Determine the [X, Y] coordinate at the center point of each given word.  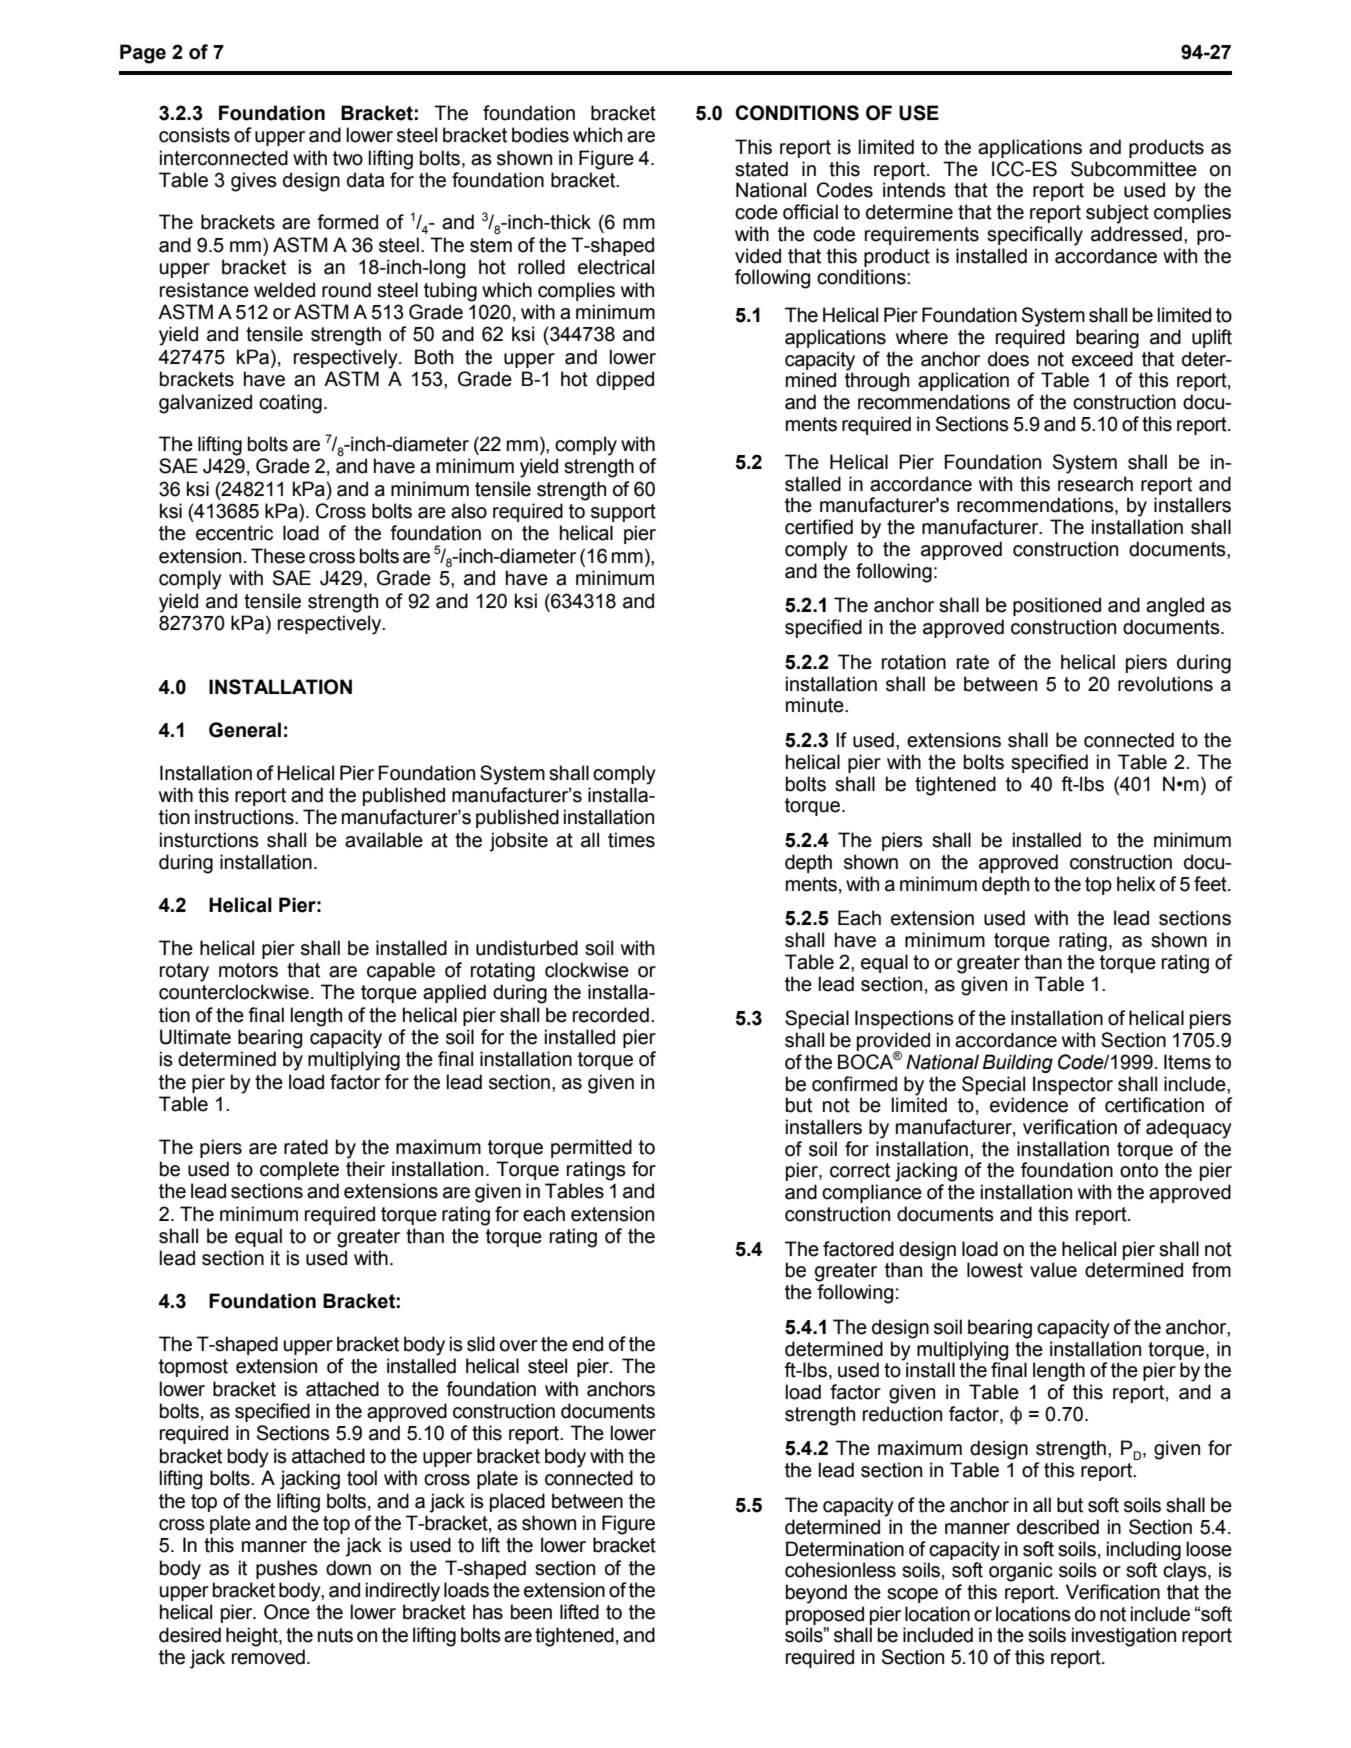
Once [287, 1612]
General [245, 730]
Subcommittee [1134, 169]
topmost [193, 1368]
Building [1018, 1063]
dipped [625, 380]
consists [194, 135]
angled [1175, 607]
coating [290, 404]
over [519, 1346]
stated [761, 169]
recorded [611, 1015]
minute [816, 705]
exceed [1102, 359]
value [1053, 1270]
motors [248, 970]
